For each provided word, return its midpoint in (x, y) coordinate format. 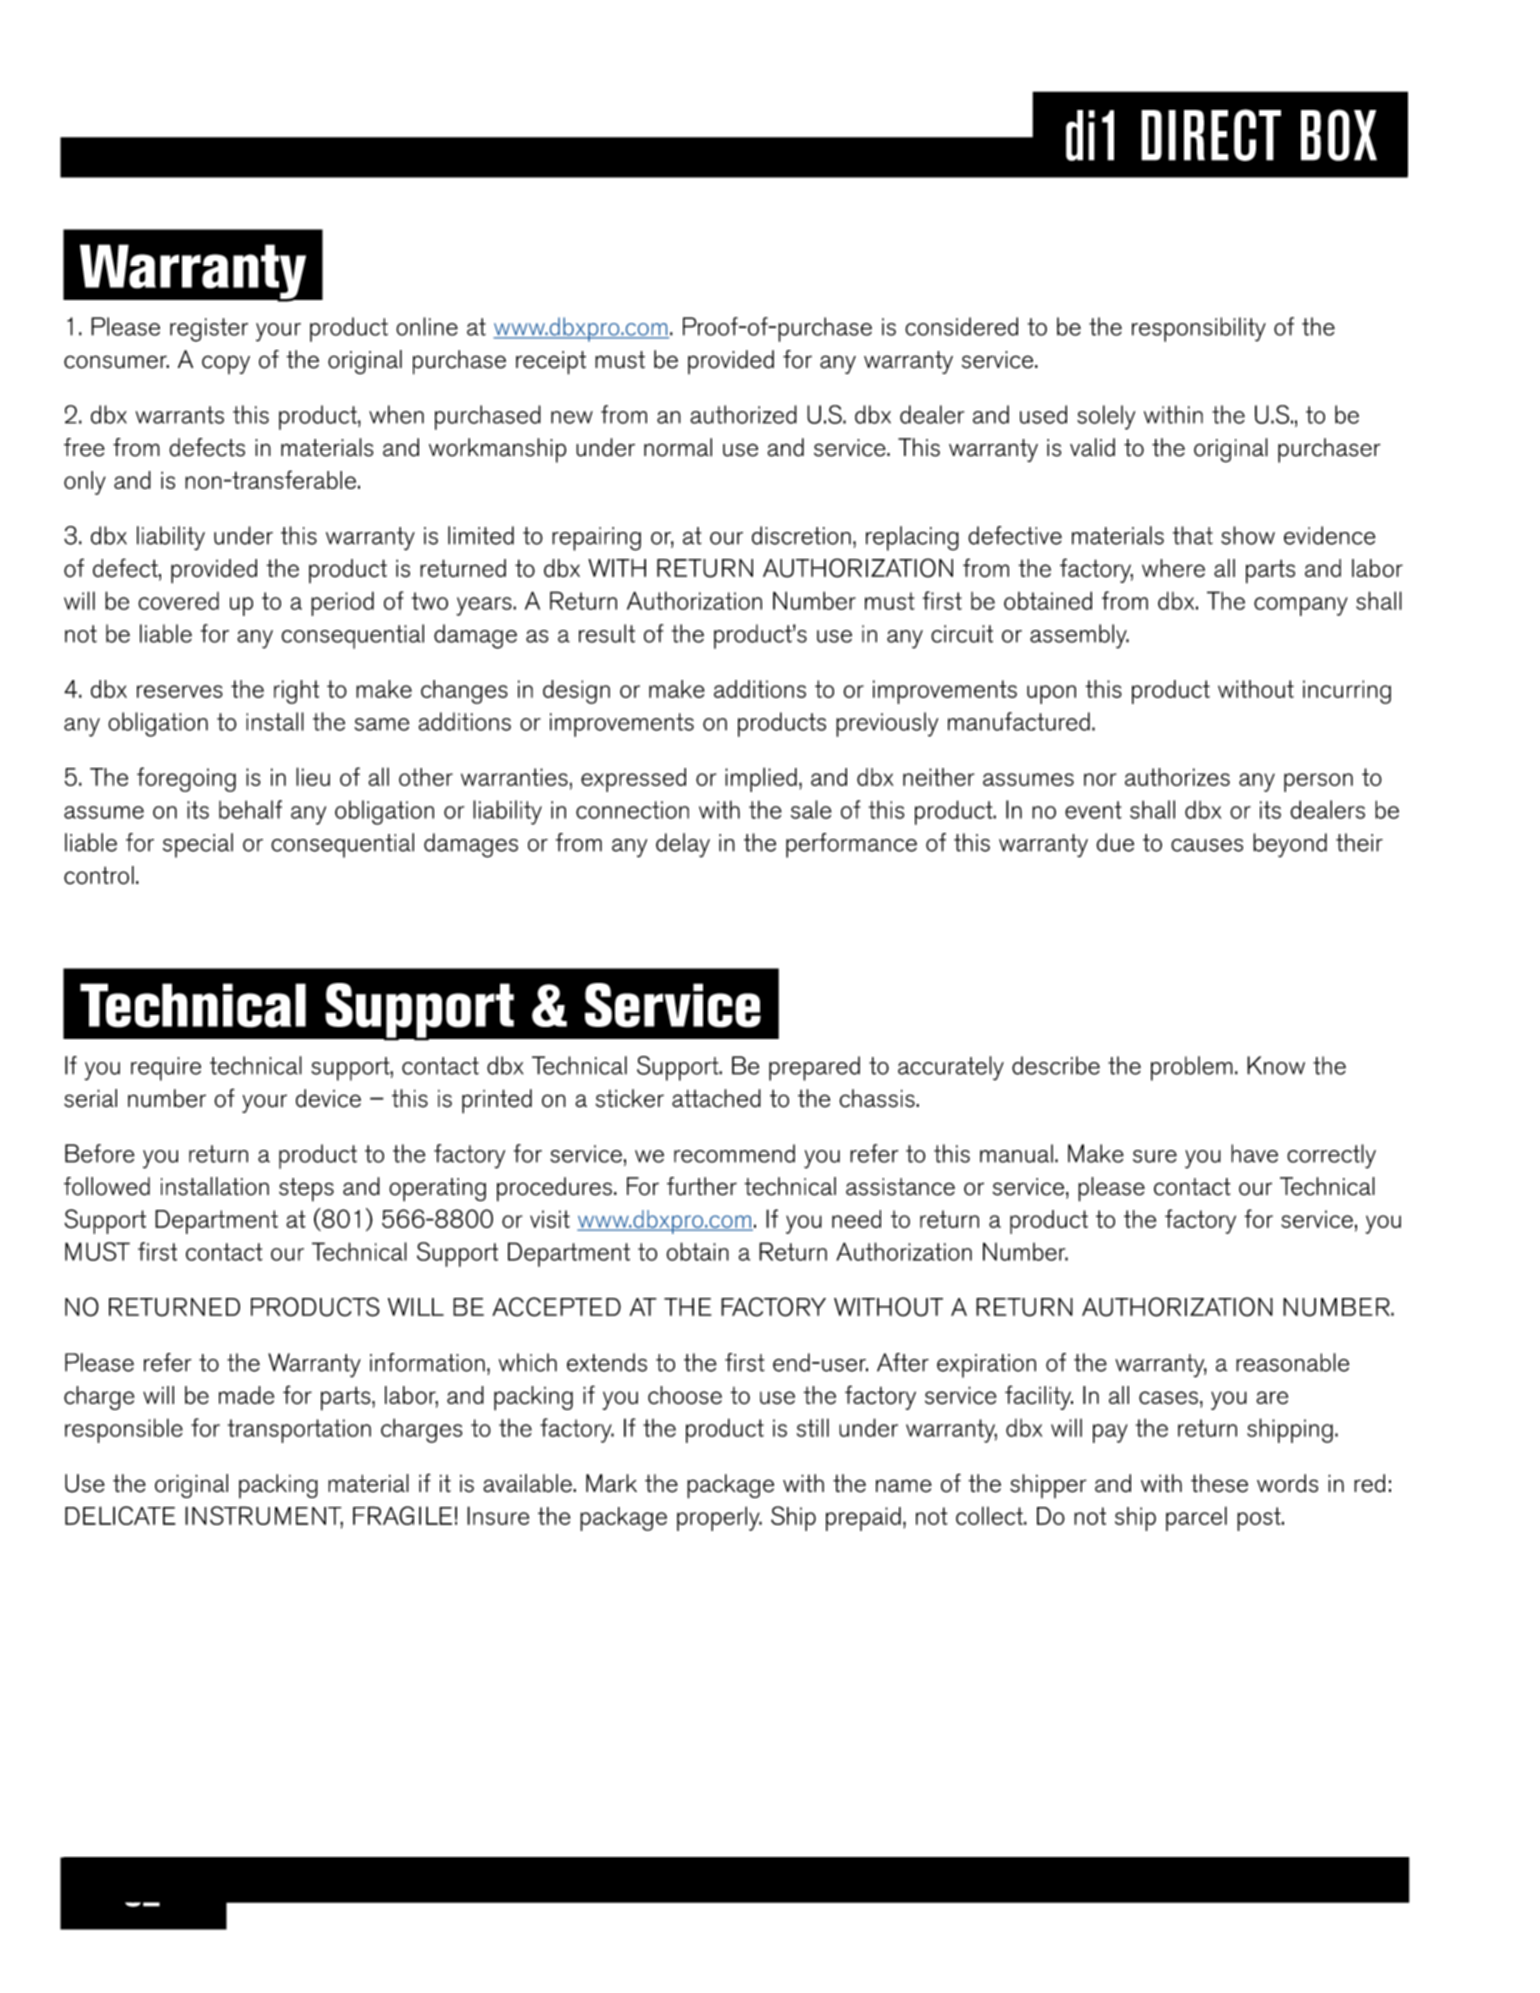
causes (1207, 845)
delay (683, 845)
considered (961, 326)
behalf (250, 809)
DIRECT (1211, 135)
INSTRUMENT (264, 1517)
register (209, 330)
